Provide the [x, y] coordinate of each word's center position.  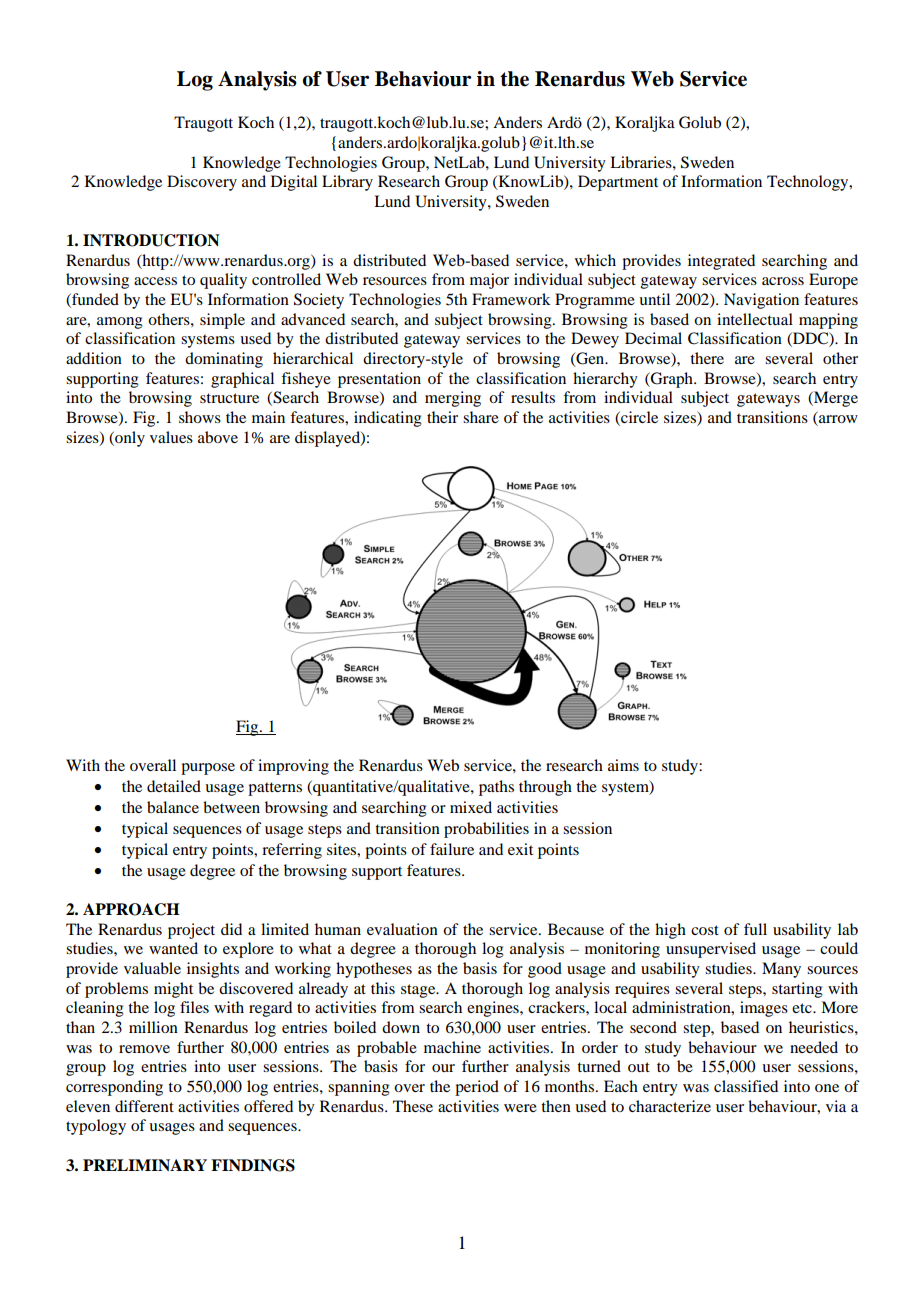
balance [173, 807]
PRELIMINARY [145, 1165]
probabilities [486, 830]
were [520, 1108]
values [171, 437]
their [442, 417]
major [489, 281]
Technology [809, 183]
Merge [835, 399]
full [755, 929]
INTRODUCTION [151, 240]
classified [746, 1086]
